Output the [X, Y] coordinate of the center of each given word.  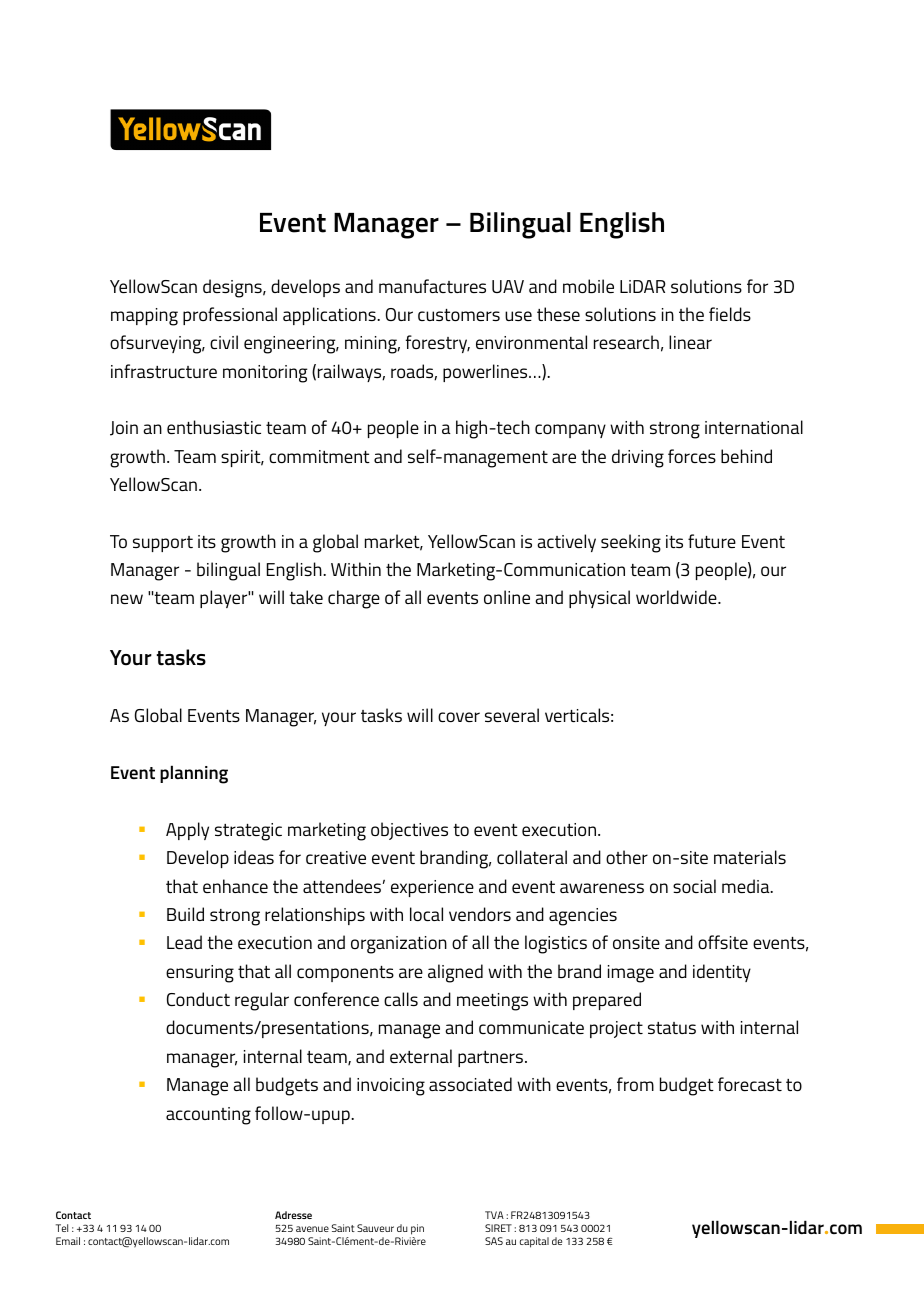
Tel [62, 1228]
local [426, 914]
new [127, 599]
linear [690, 342]
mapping [144, 317]
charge [354, 599]
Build [185, 914]
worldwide [677, 597]
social [694, 886]
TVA [494, 1215]
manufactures [432, 286]
